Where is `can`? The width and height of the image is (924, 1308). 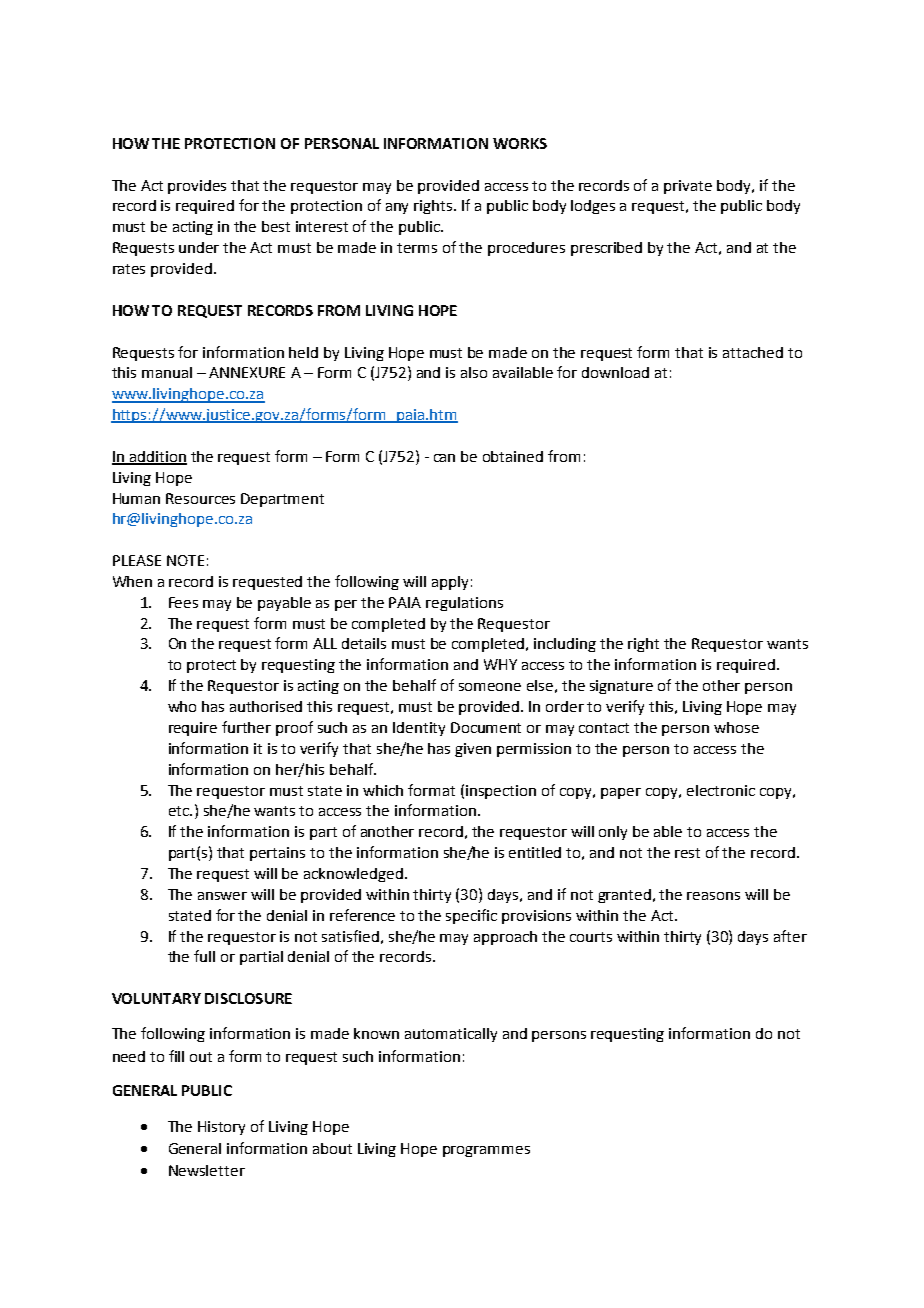 can is located at coordinates (444, 458).
